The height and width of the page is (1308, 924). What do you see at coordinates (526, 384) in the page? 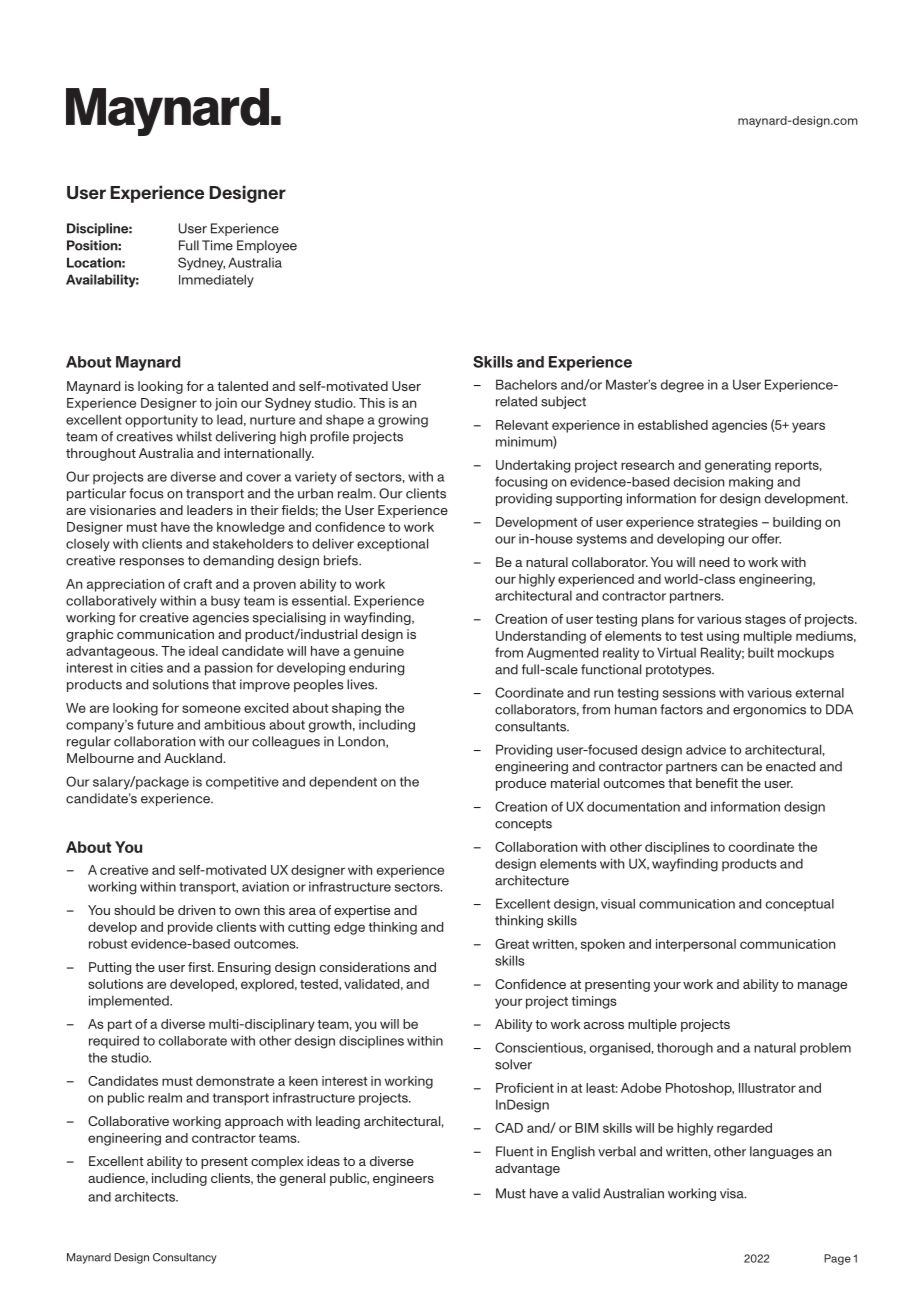
I see `Bachelors` at bounding box center [526, 384].
